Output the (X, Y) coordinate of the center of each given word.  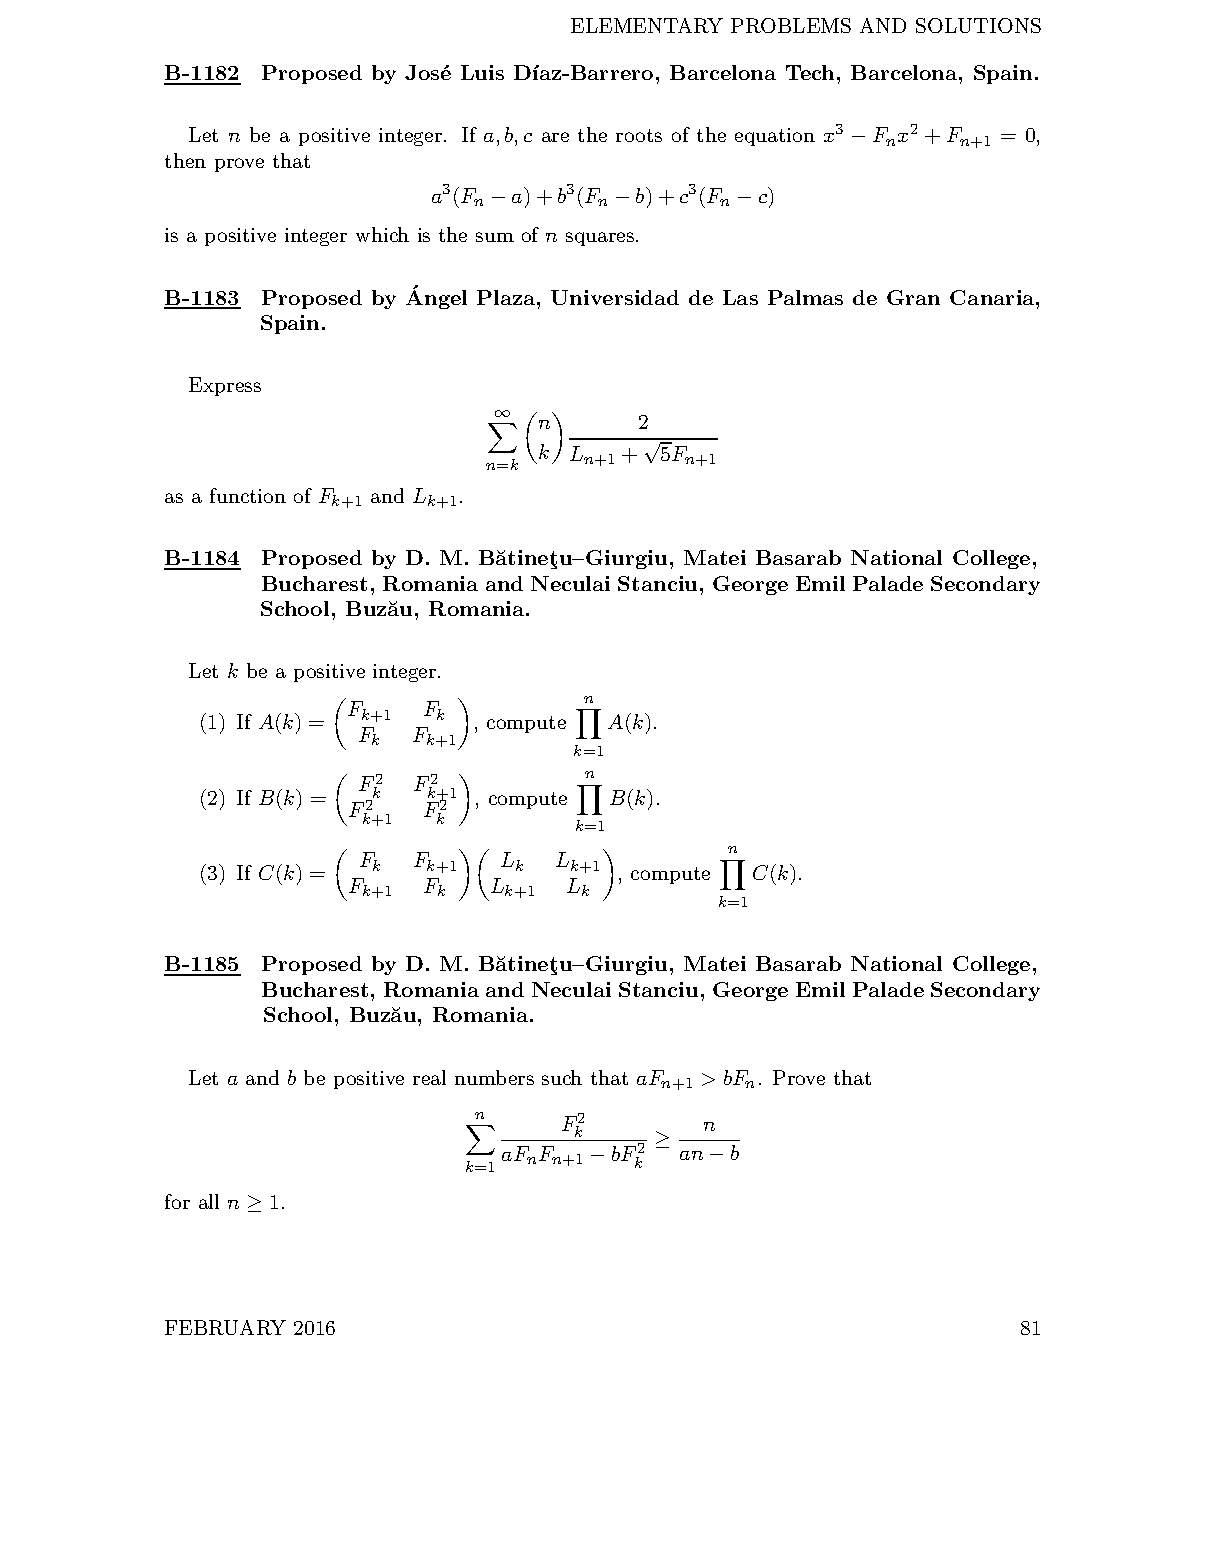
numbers (494, 1077)
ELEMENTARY (647, 25)
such (562, 1077)
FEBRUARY (225, 1327)
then (185, 160)
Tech (812, 72)
